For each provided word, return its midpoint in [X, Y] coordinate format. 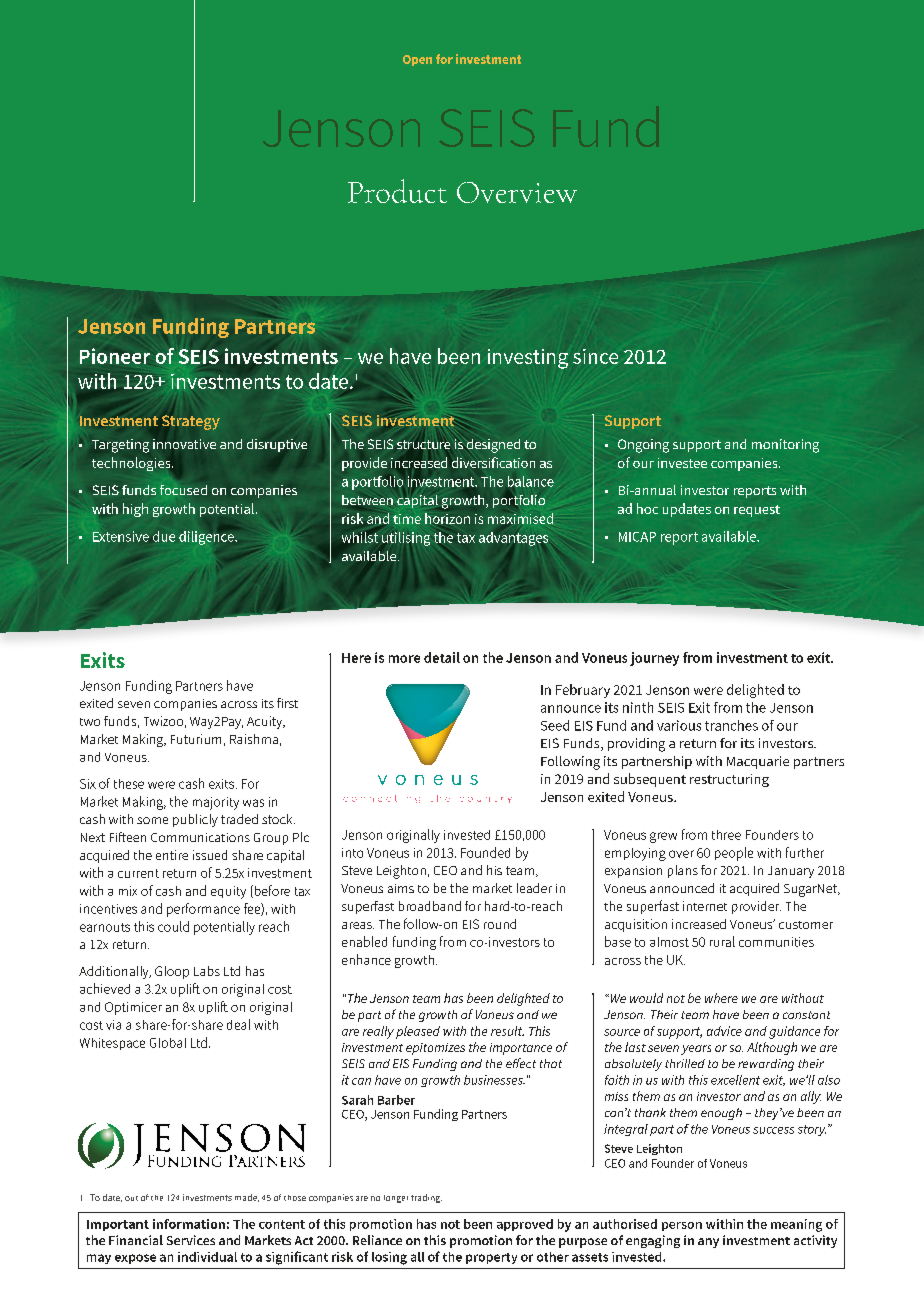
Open [417, 60]
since [595, 356]
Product [397, 191]
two [90, 722]
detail [442, 657]
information [189, 1224]
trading [426, 1198]
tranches [731, 725]
